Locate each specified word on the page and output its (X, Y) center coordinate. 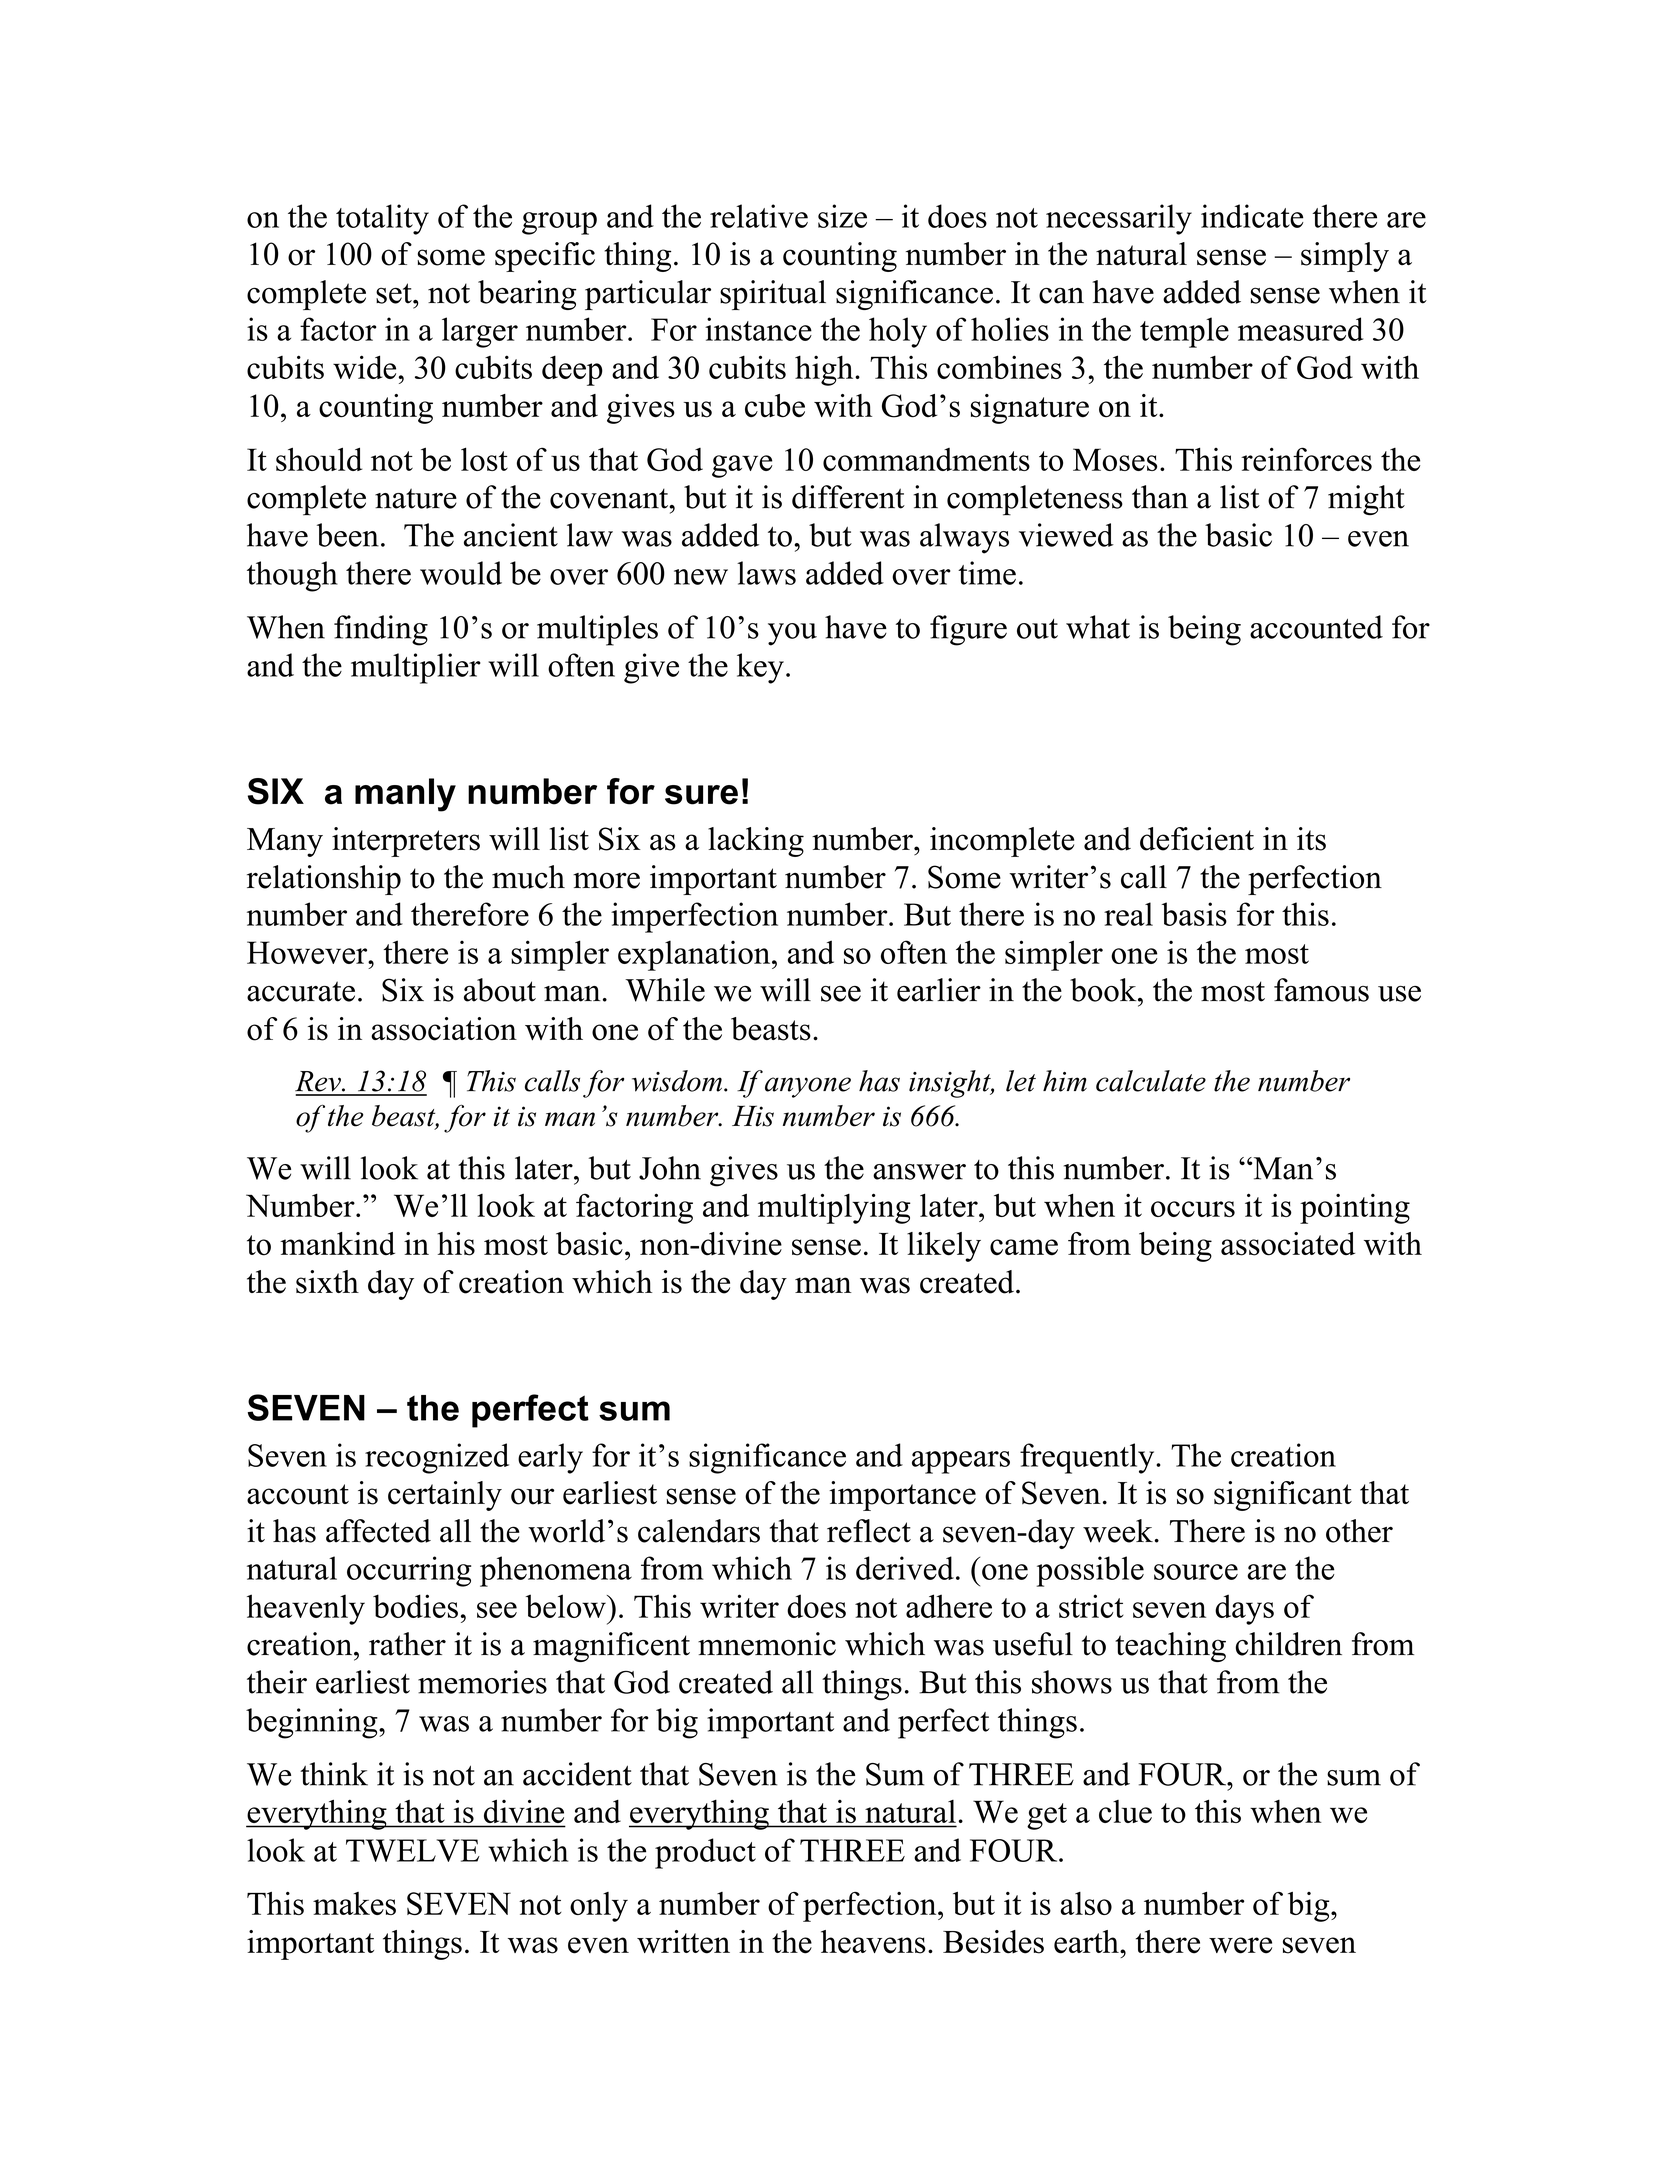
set (395, 293)
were (1240, 1945)
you (792, 634)
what (1098, 627)
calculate (1151, 1081)
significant (1283, 1496)
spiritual (773, 295)
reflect (869, 1531)
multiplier (416, 668)
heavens (873, 1942)
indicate (1252, 216)
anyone (808, 1087)
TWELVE (413, 1850)
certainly (445, 1496)
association (444, 1029)
